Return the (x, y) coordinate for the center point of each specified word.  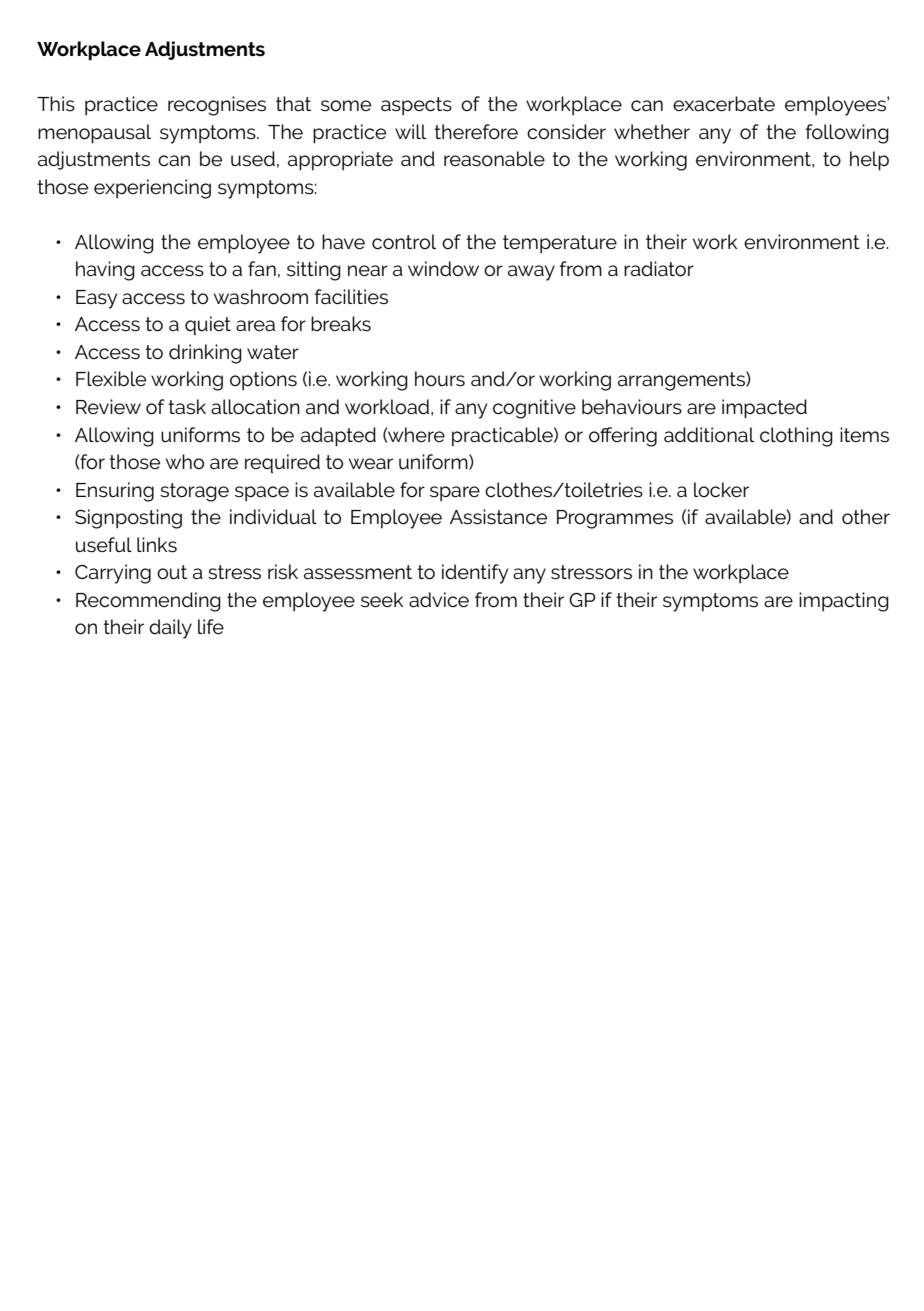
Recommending (148, 602)
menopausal (94, 134)
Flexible (111, 378)
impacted (764, 409)
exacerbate (724, 103)
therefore (476, 131)
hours (440, 379)
